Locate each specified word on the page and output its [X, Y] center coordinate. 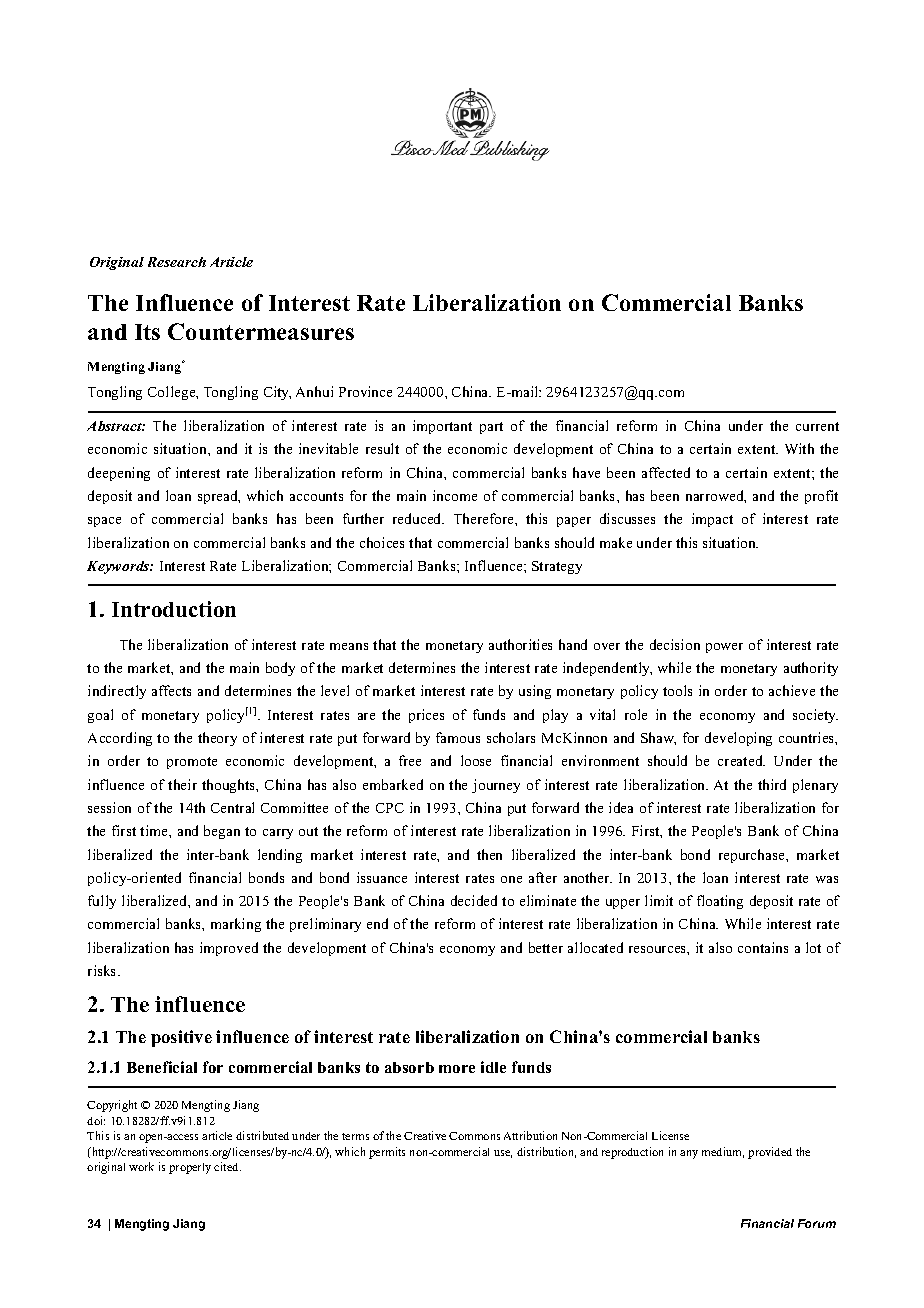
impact [712, 520]
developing [738, 739]
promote [192, 763]
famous [458, 737]
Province [365, 391]
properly [190, 1168]
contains [763, 947]
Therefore [485, 518]
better [546, 947]
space [104, 522]
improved [229, 949]
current [817, 426]
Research [177, 262]
